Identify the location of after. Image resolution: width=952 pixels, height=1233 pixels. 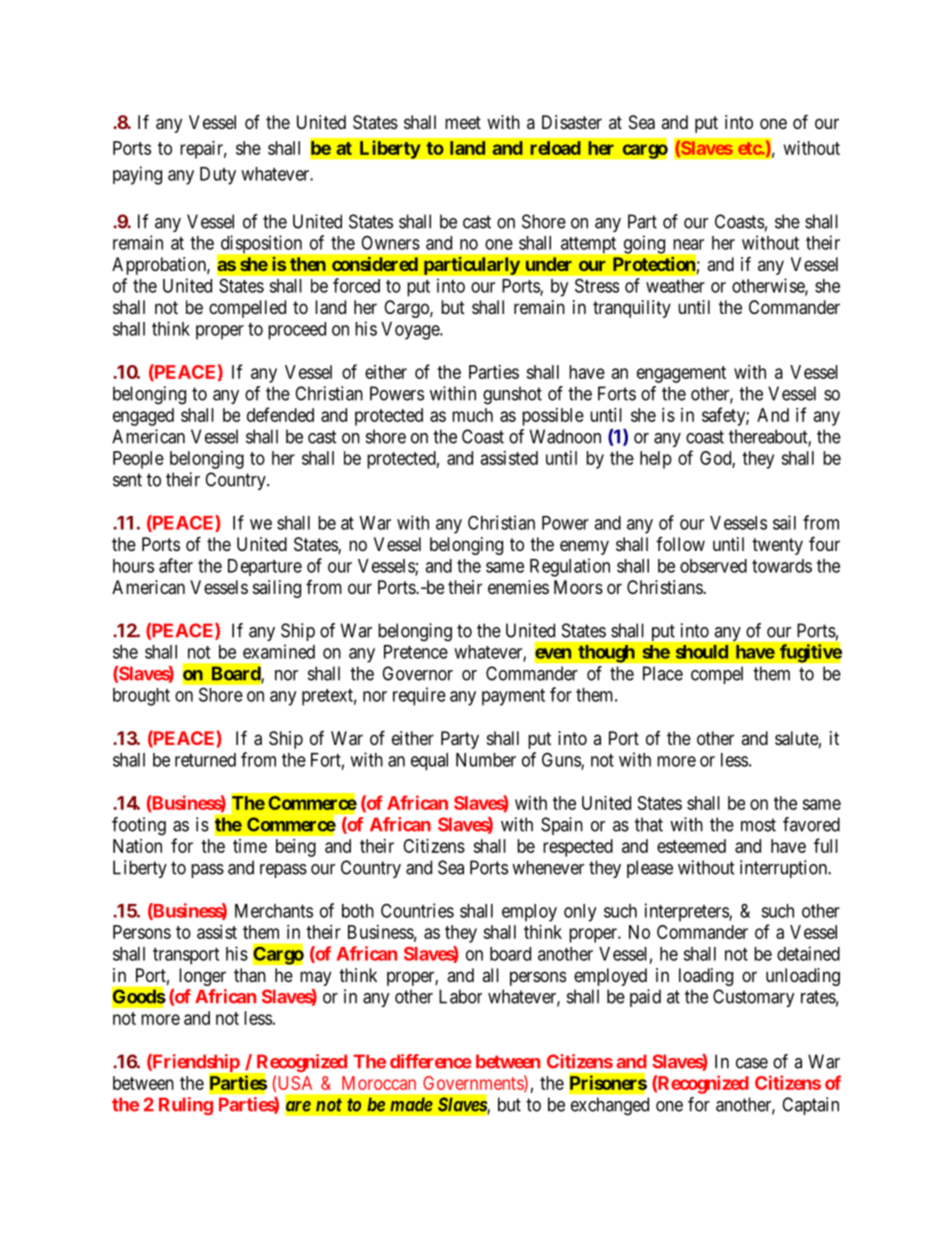
(176, 565).
